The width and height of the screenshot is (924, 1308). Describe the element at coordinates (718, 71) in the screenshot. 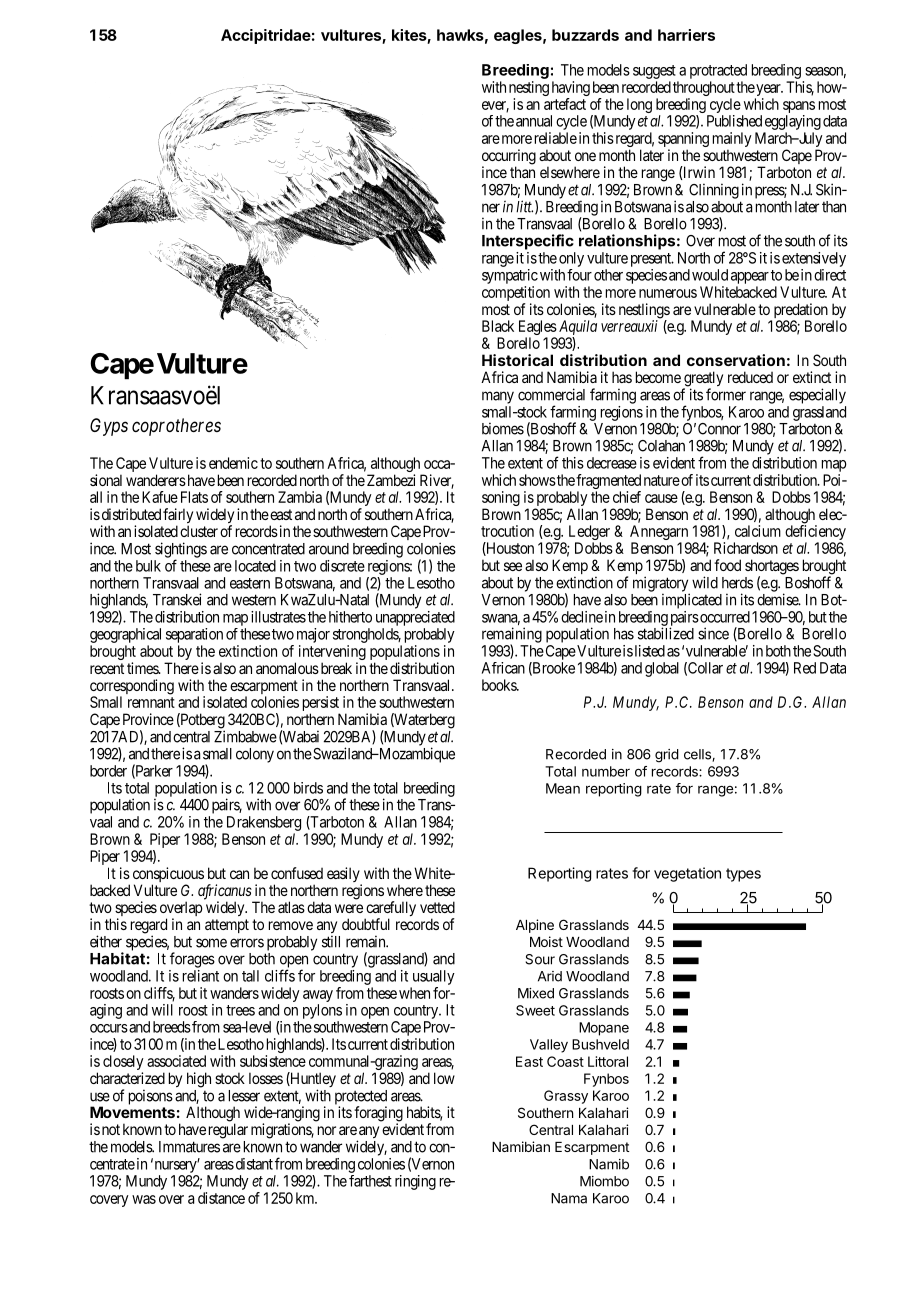

I see `protracted` at that location.
